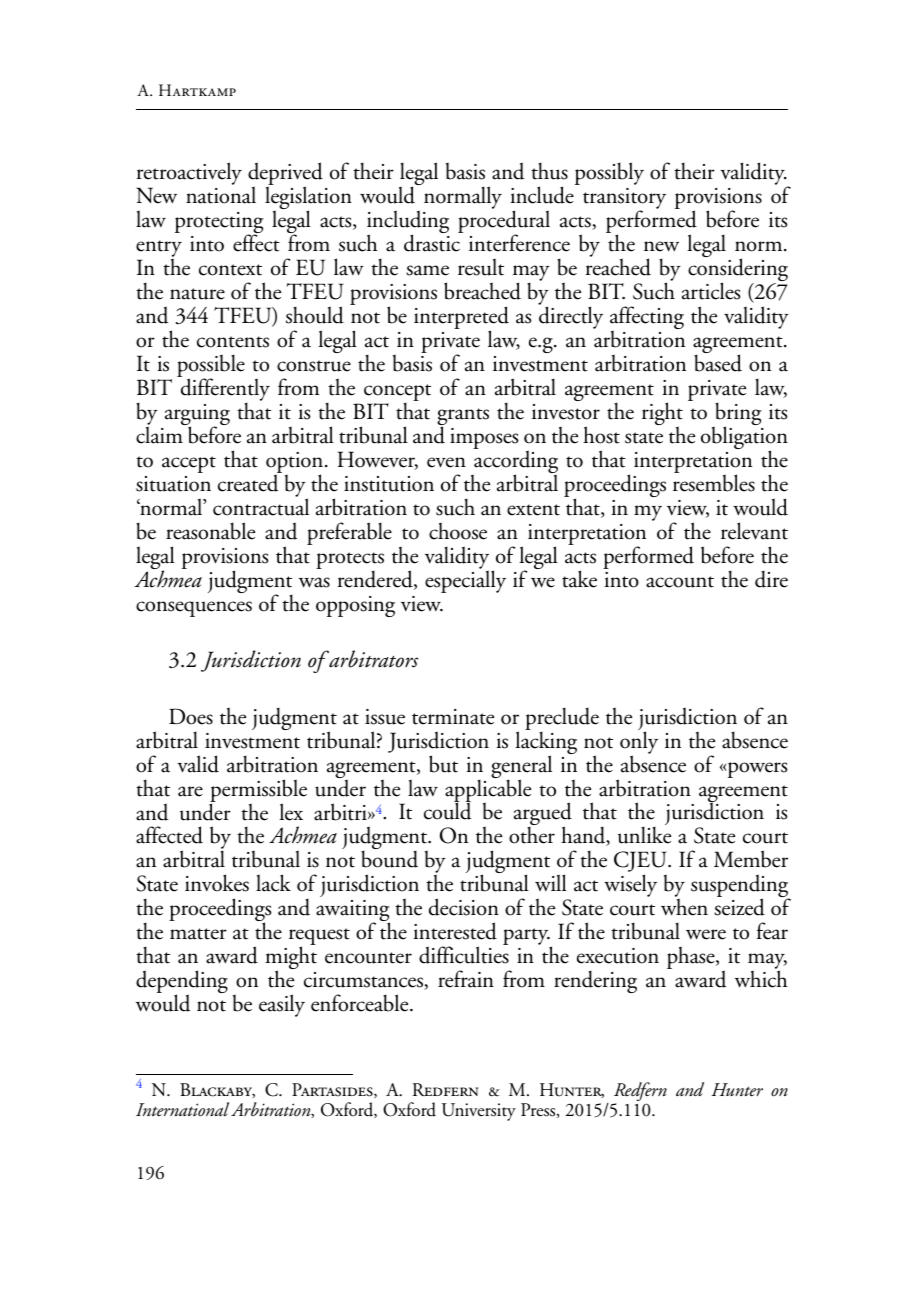 Image resolution: width=924 pixels, height=1305 pixels. What do you see at coordinates (662, 415) in the image?
I see `right` at bounding box center [662, 415].
